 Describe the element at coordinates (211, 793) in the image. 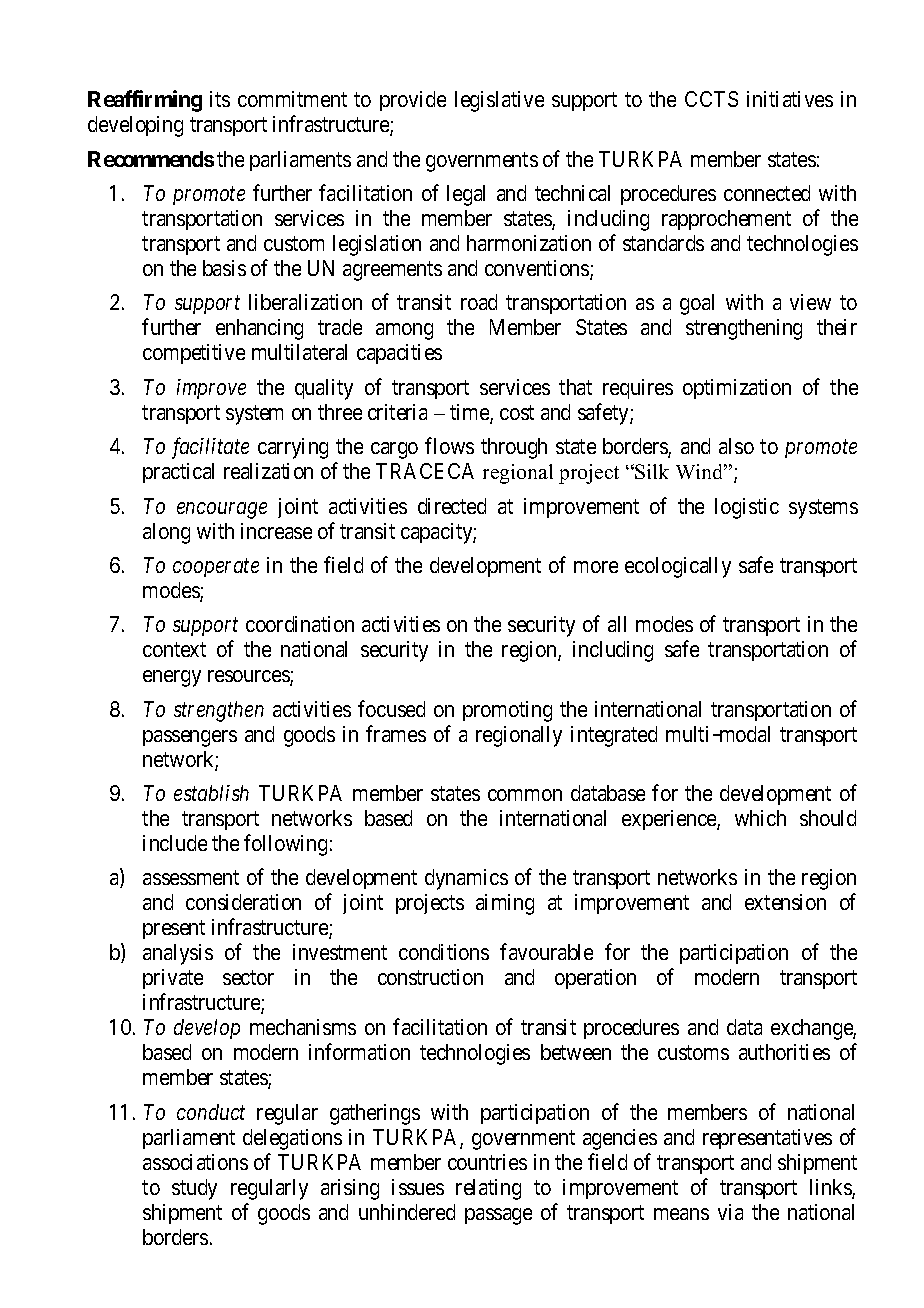

I see `establish` at that location.
